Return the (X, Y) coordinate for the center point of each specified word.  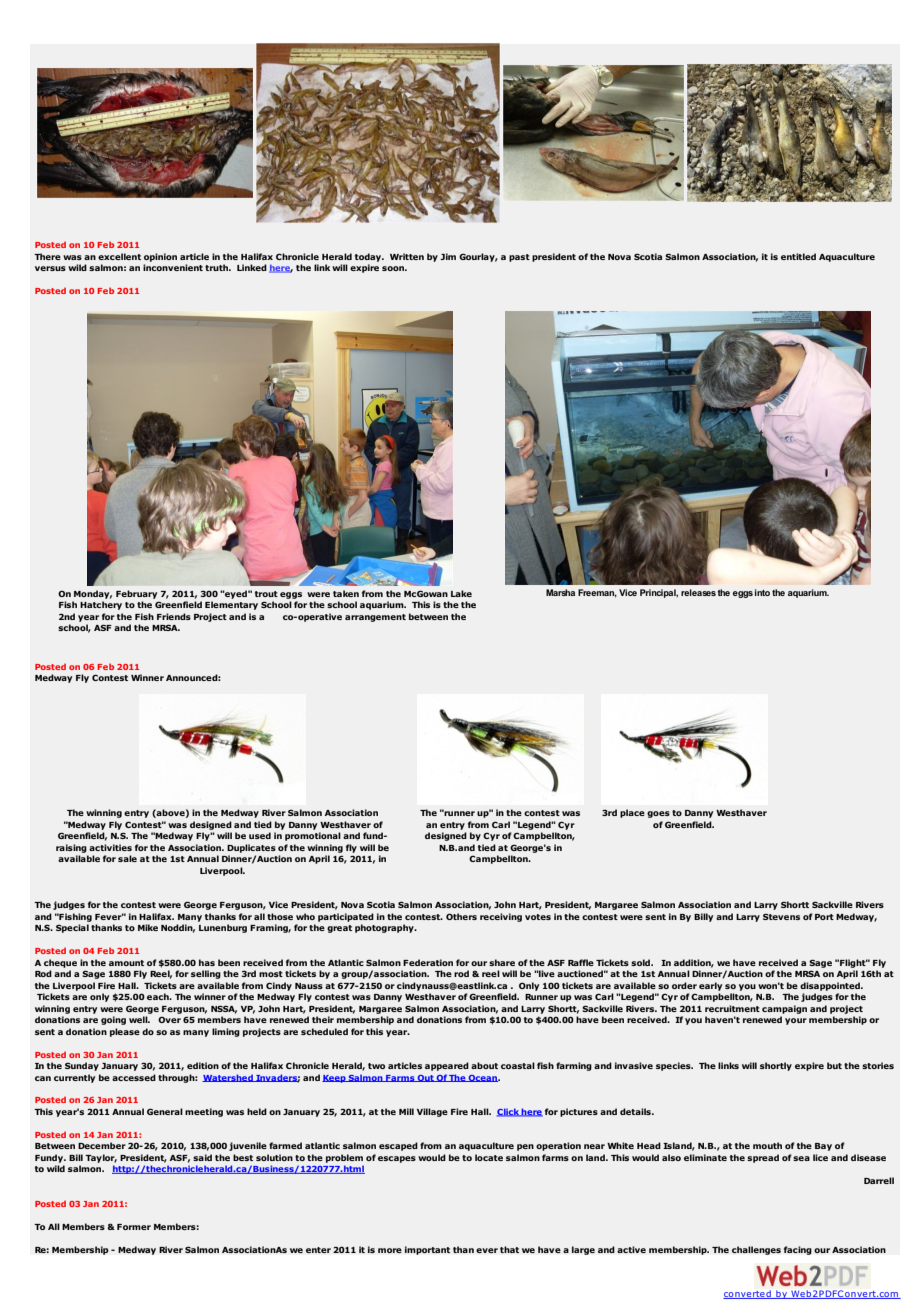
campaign (784, 1009)
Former (134, 1227)
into (762, 592)
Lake (461, 593)
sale (127, 858)
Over (169, 1019)
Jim (448, 256)
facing (798, 1250)
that (509, 1249)
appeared (447, 1066)
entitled (798, 256)
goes (658, 814)
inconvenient (173, 267)
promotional (313, 836)
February (136, 594)
